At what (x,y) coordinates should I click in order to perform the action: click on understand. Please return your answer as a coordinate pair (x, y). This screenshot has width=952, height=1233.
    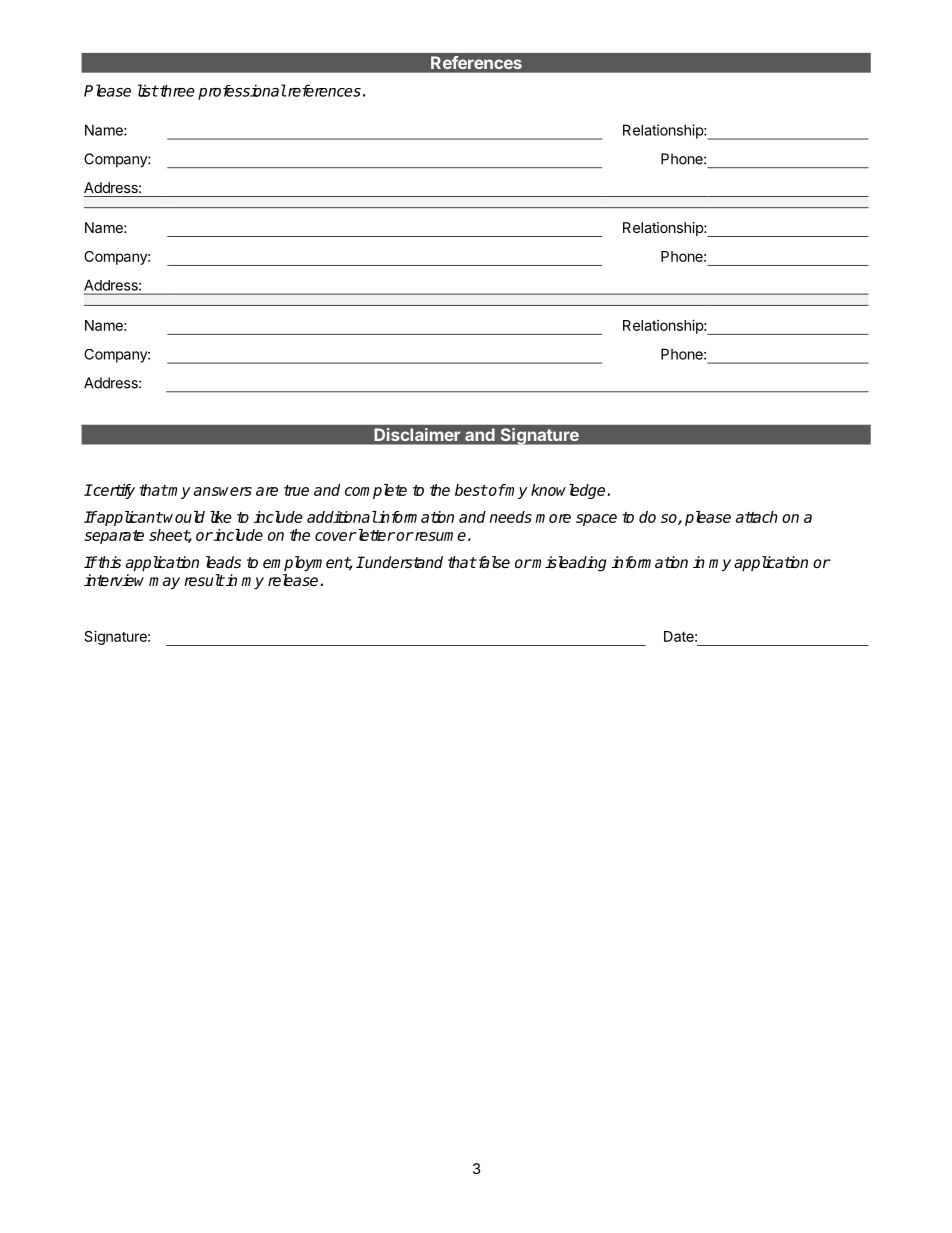
    Looking at the image, I should click on (403, 562).
